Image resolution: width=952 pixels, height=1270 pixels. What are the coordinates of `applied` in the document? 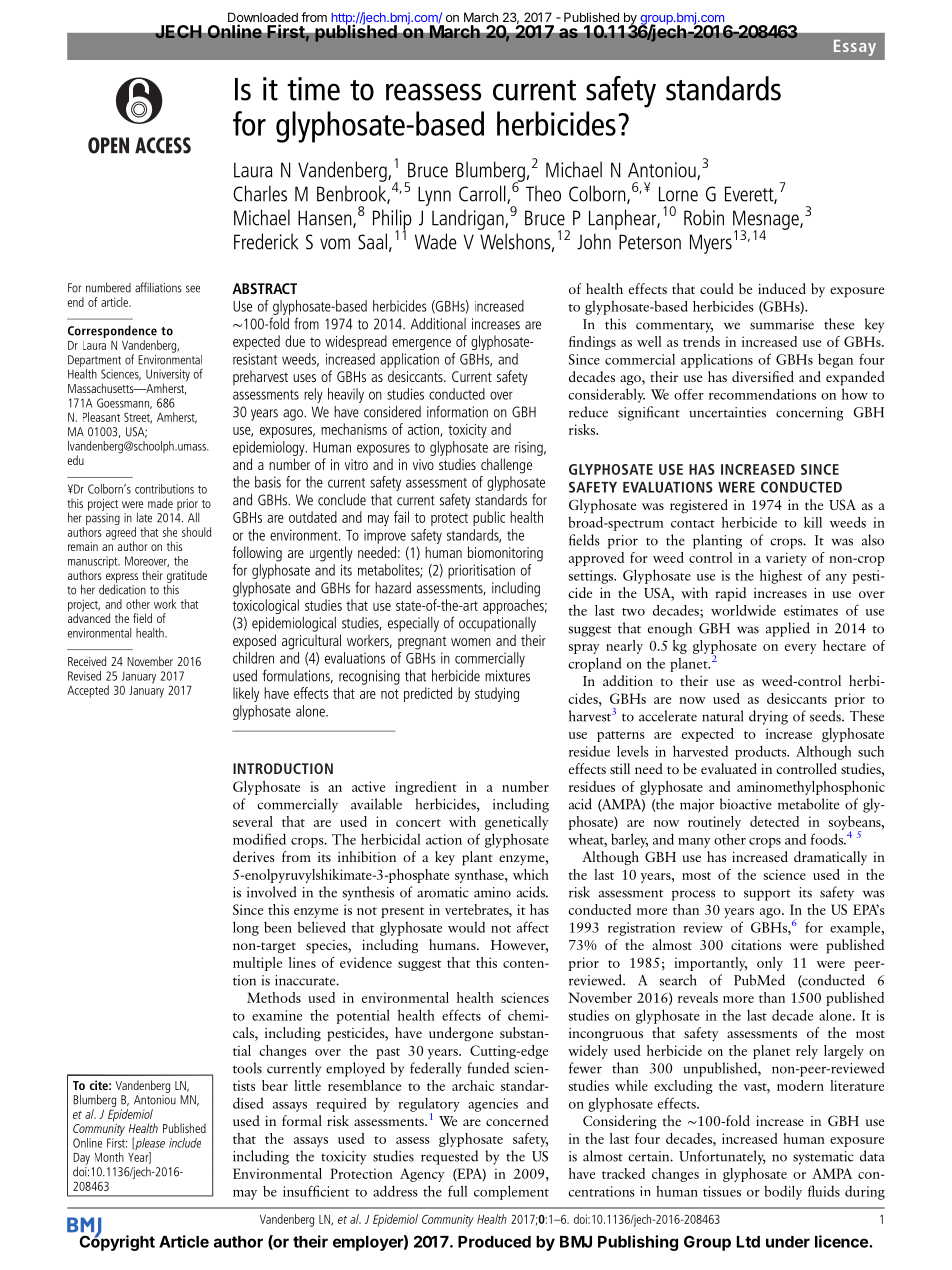 It's located at (788, 629).
